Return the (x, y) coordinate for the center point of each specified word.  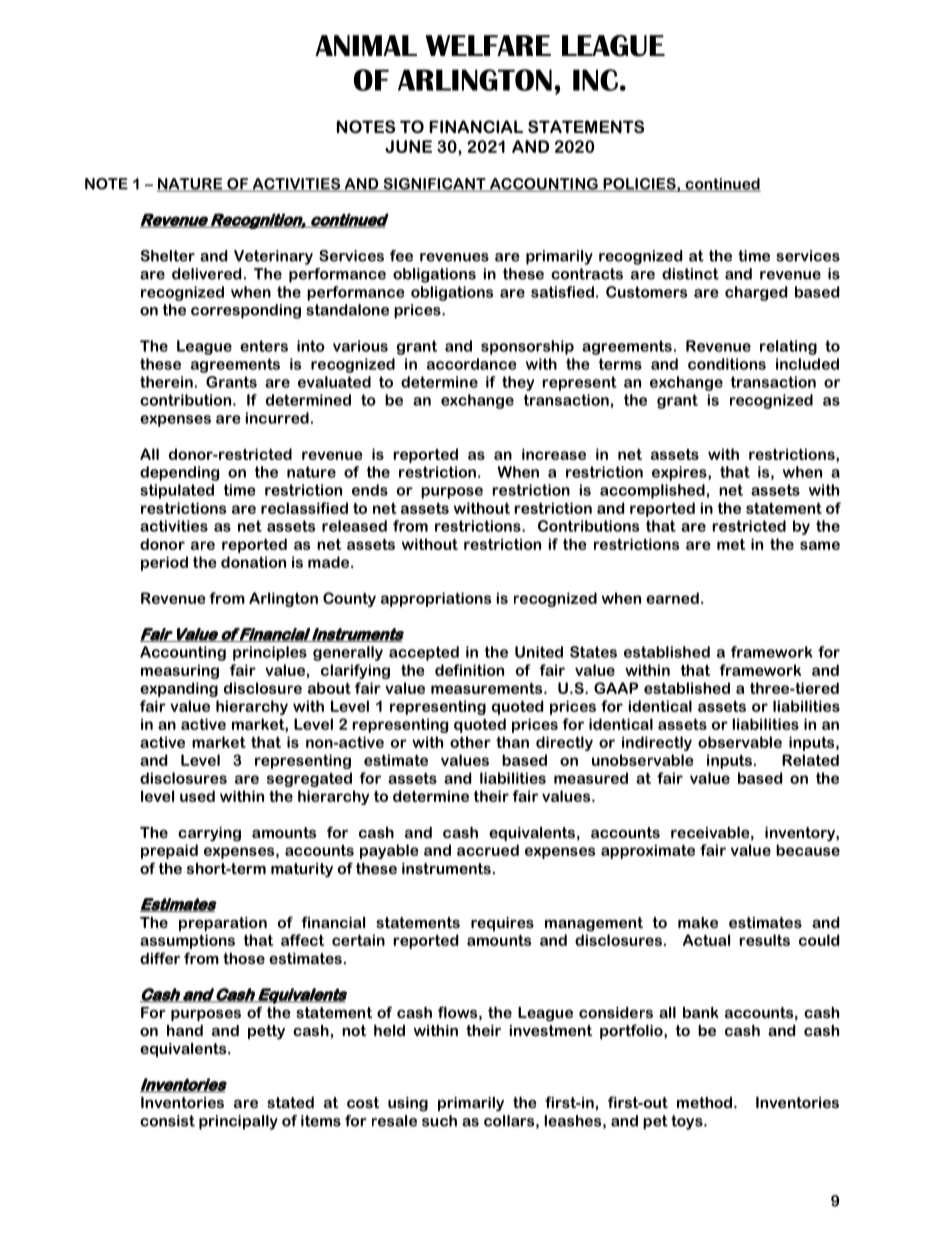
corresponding (246, 311)
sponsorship (527, 347)
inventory (801, 834)
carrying (209, 834)
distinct (690, 274)
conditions (727, 364)
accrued (488, 850)
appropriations (436, 599)
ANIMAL (366, 45)
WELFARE (488, 45)
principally (238, 1122)
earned (672, 598)
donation (253, 562)
